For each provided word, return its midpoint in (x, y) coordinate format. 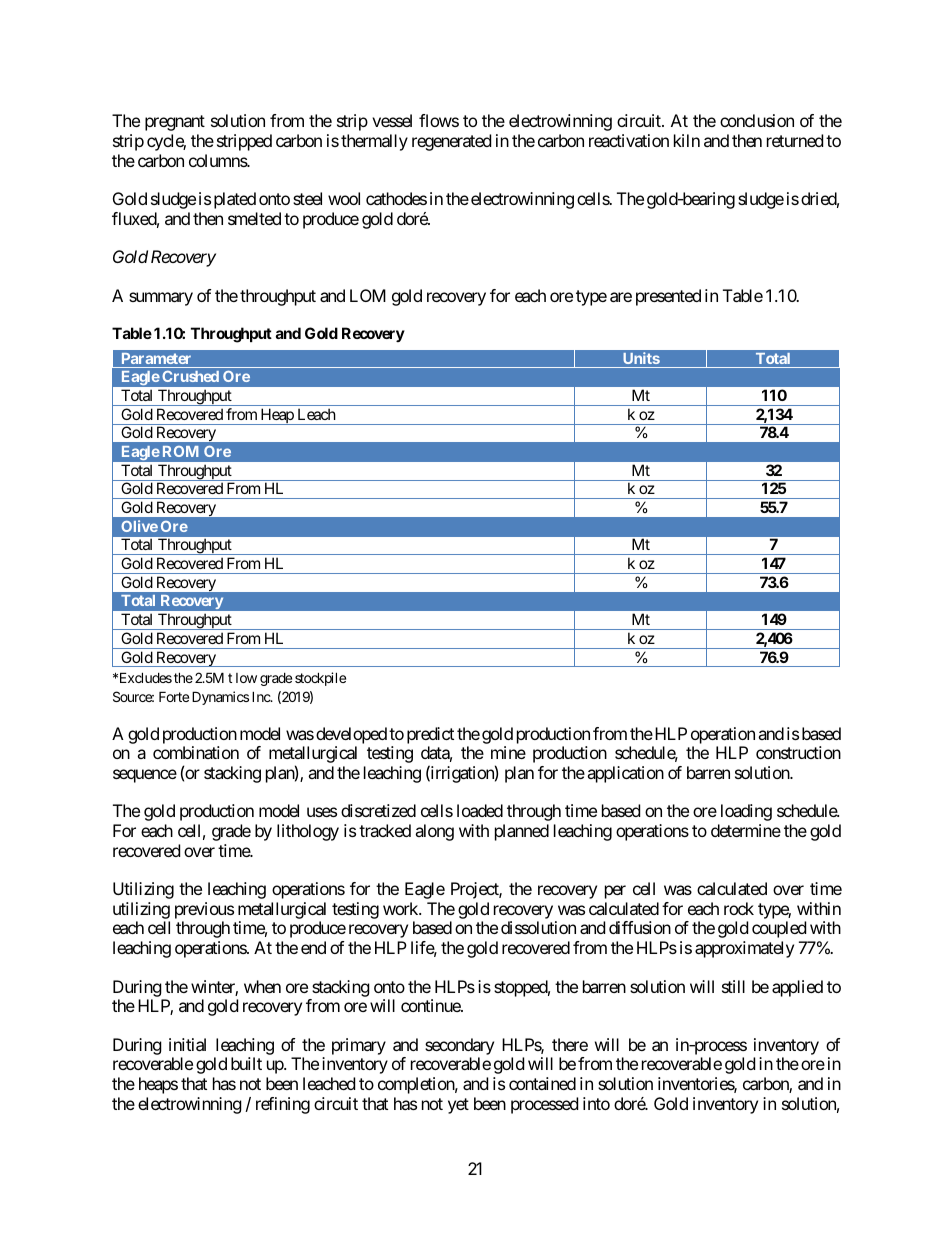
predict (430, 735)
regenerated (451, 142)
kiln (687, 140)
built (246, 1063)
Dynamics (220, 698)
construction (798, 752)
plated (235, 200)
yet (458, 1106)
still (733, 986)
